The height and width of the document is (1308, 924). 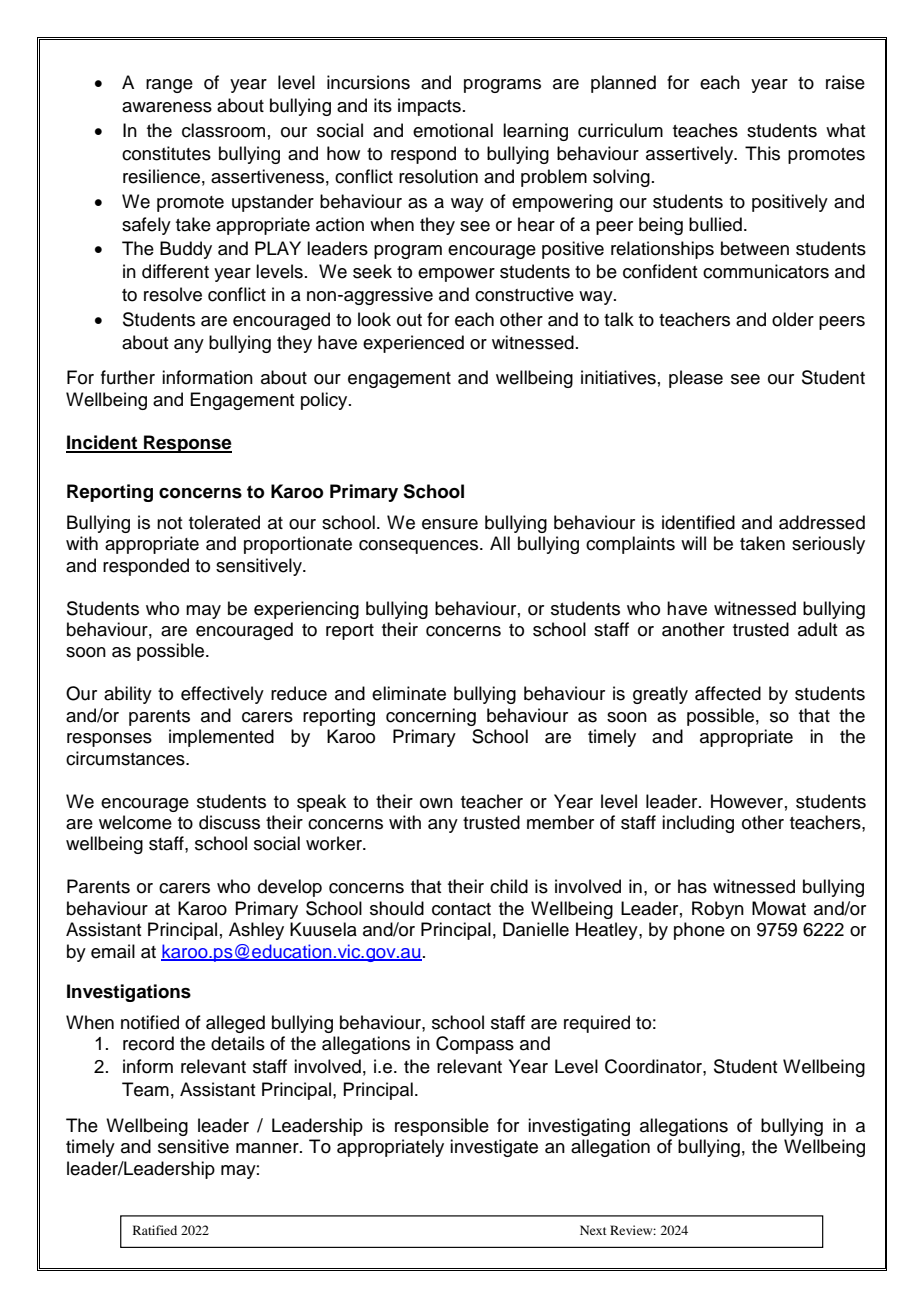 What do you see at coordinates (747, 801) in the document?
I see `However` at bounding box center [747, 801].
